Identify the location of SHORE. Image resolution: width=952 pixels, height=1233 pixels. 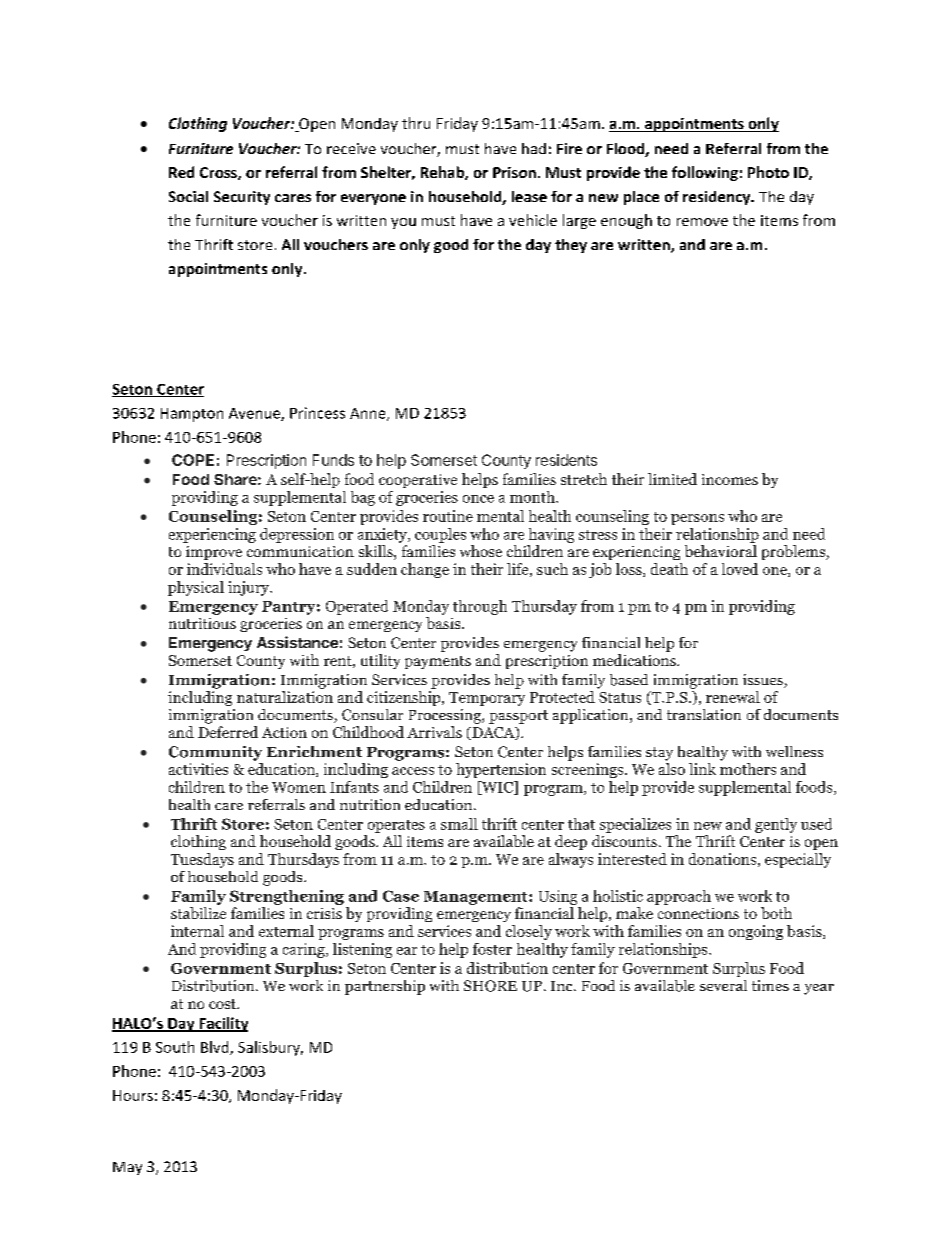
(490, 986).
